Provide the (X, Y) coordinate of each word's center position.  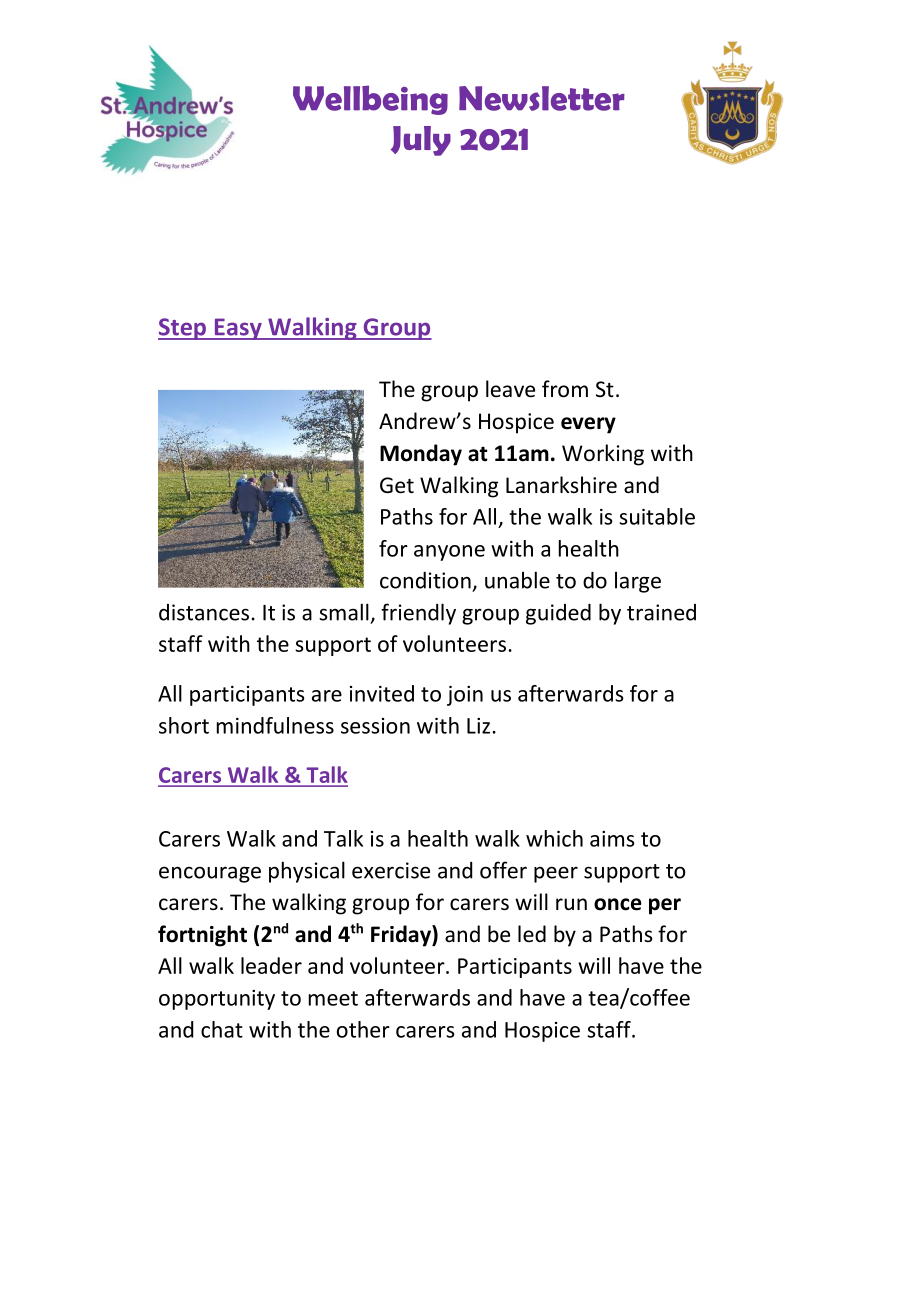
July (421, 141)
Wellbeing (370, 100)
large (638, 582)
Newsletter (542, 98)
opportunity (217, 1000)
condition (425, 580)
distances (204, 612)
